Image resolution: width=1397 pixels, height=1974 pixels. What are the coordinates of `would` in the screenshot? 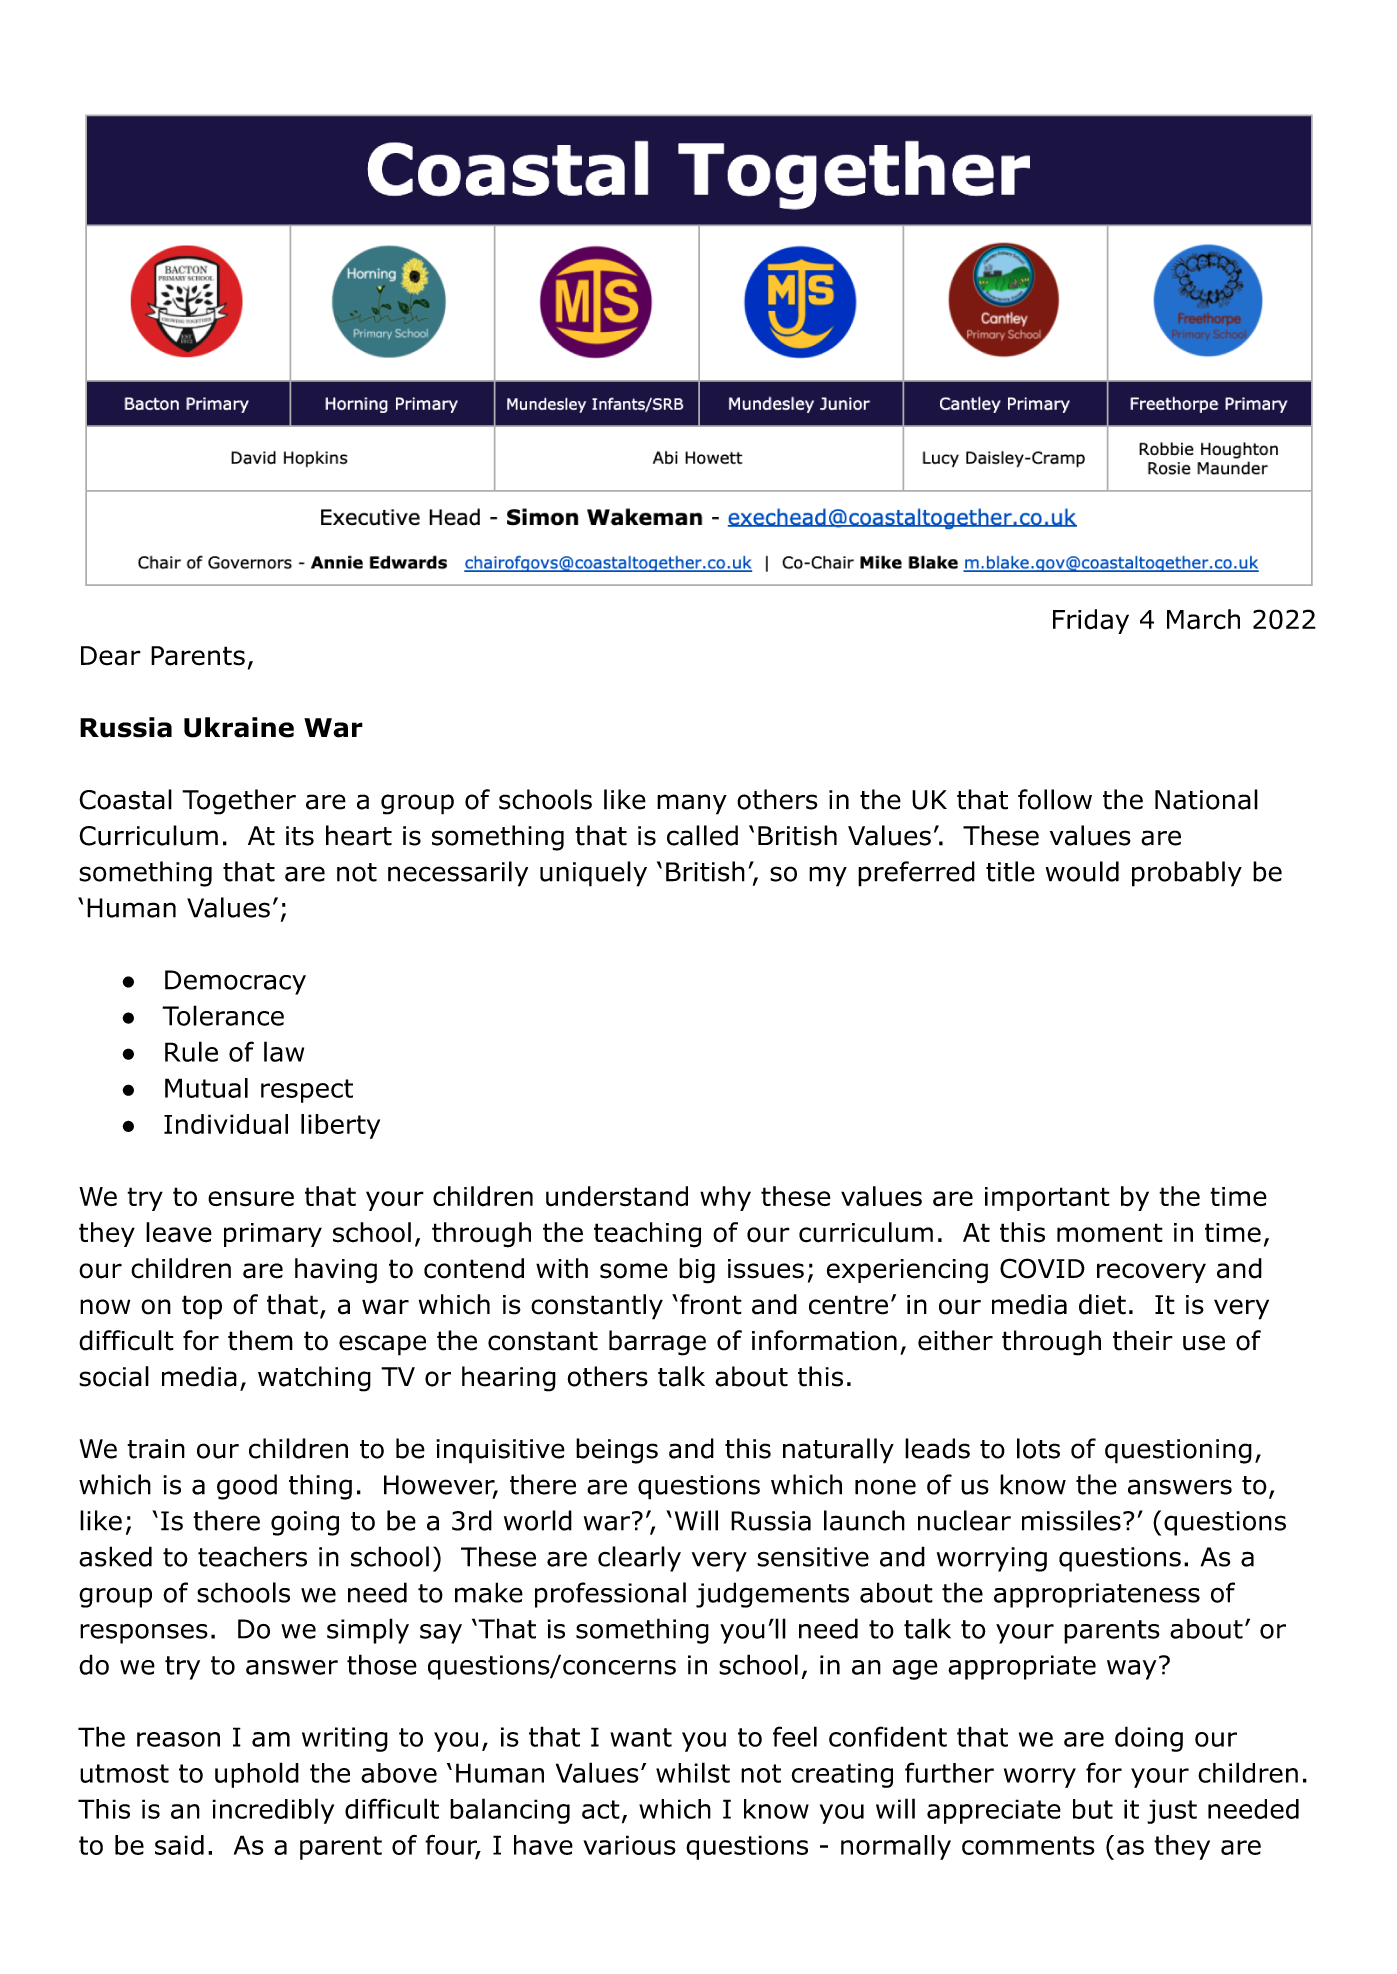 It's located at (1082, 871).
